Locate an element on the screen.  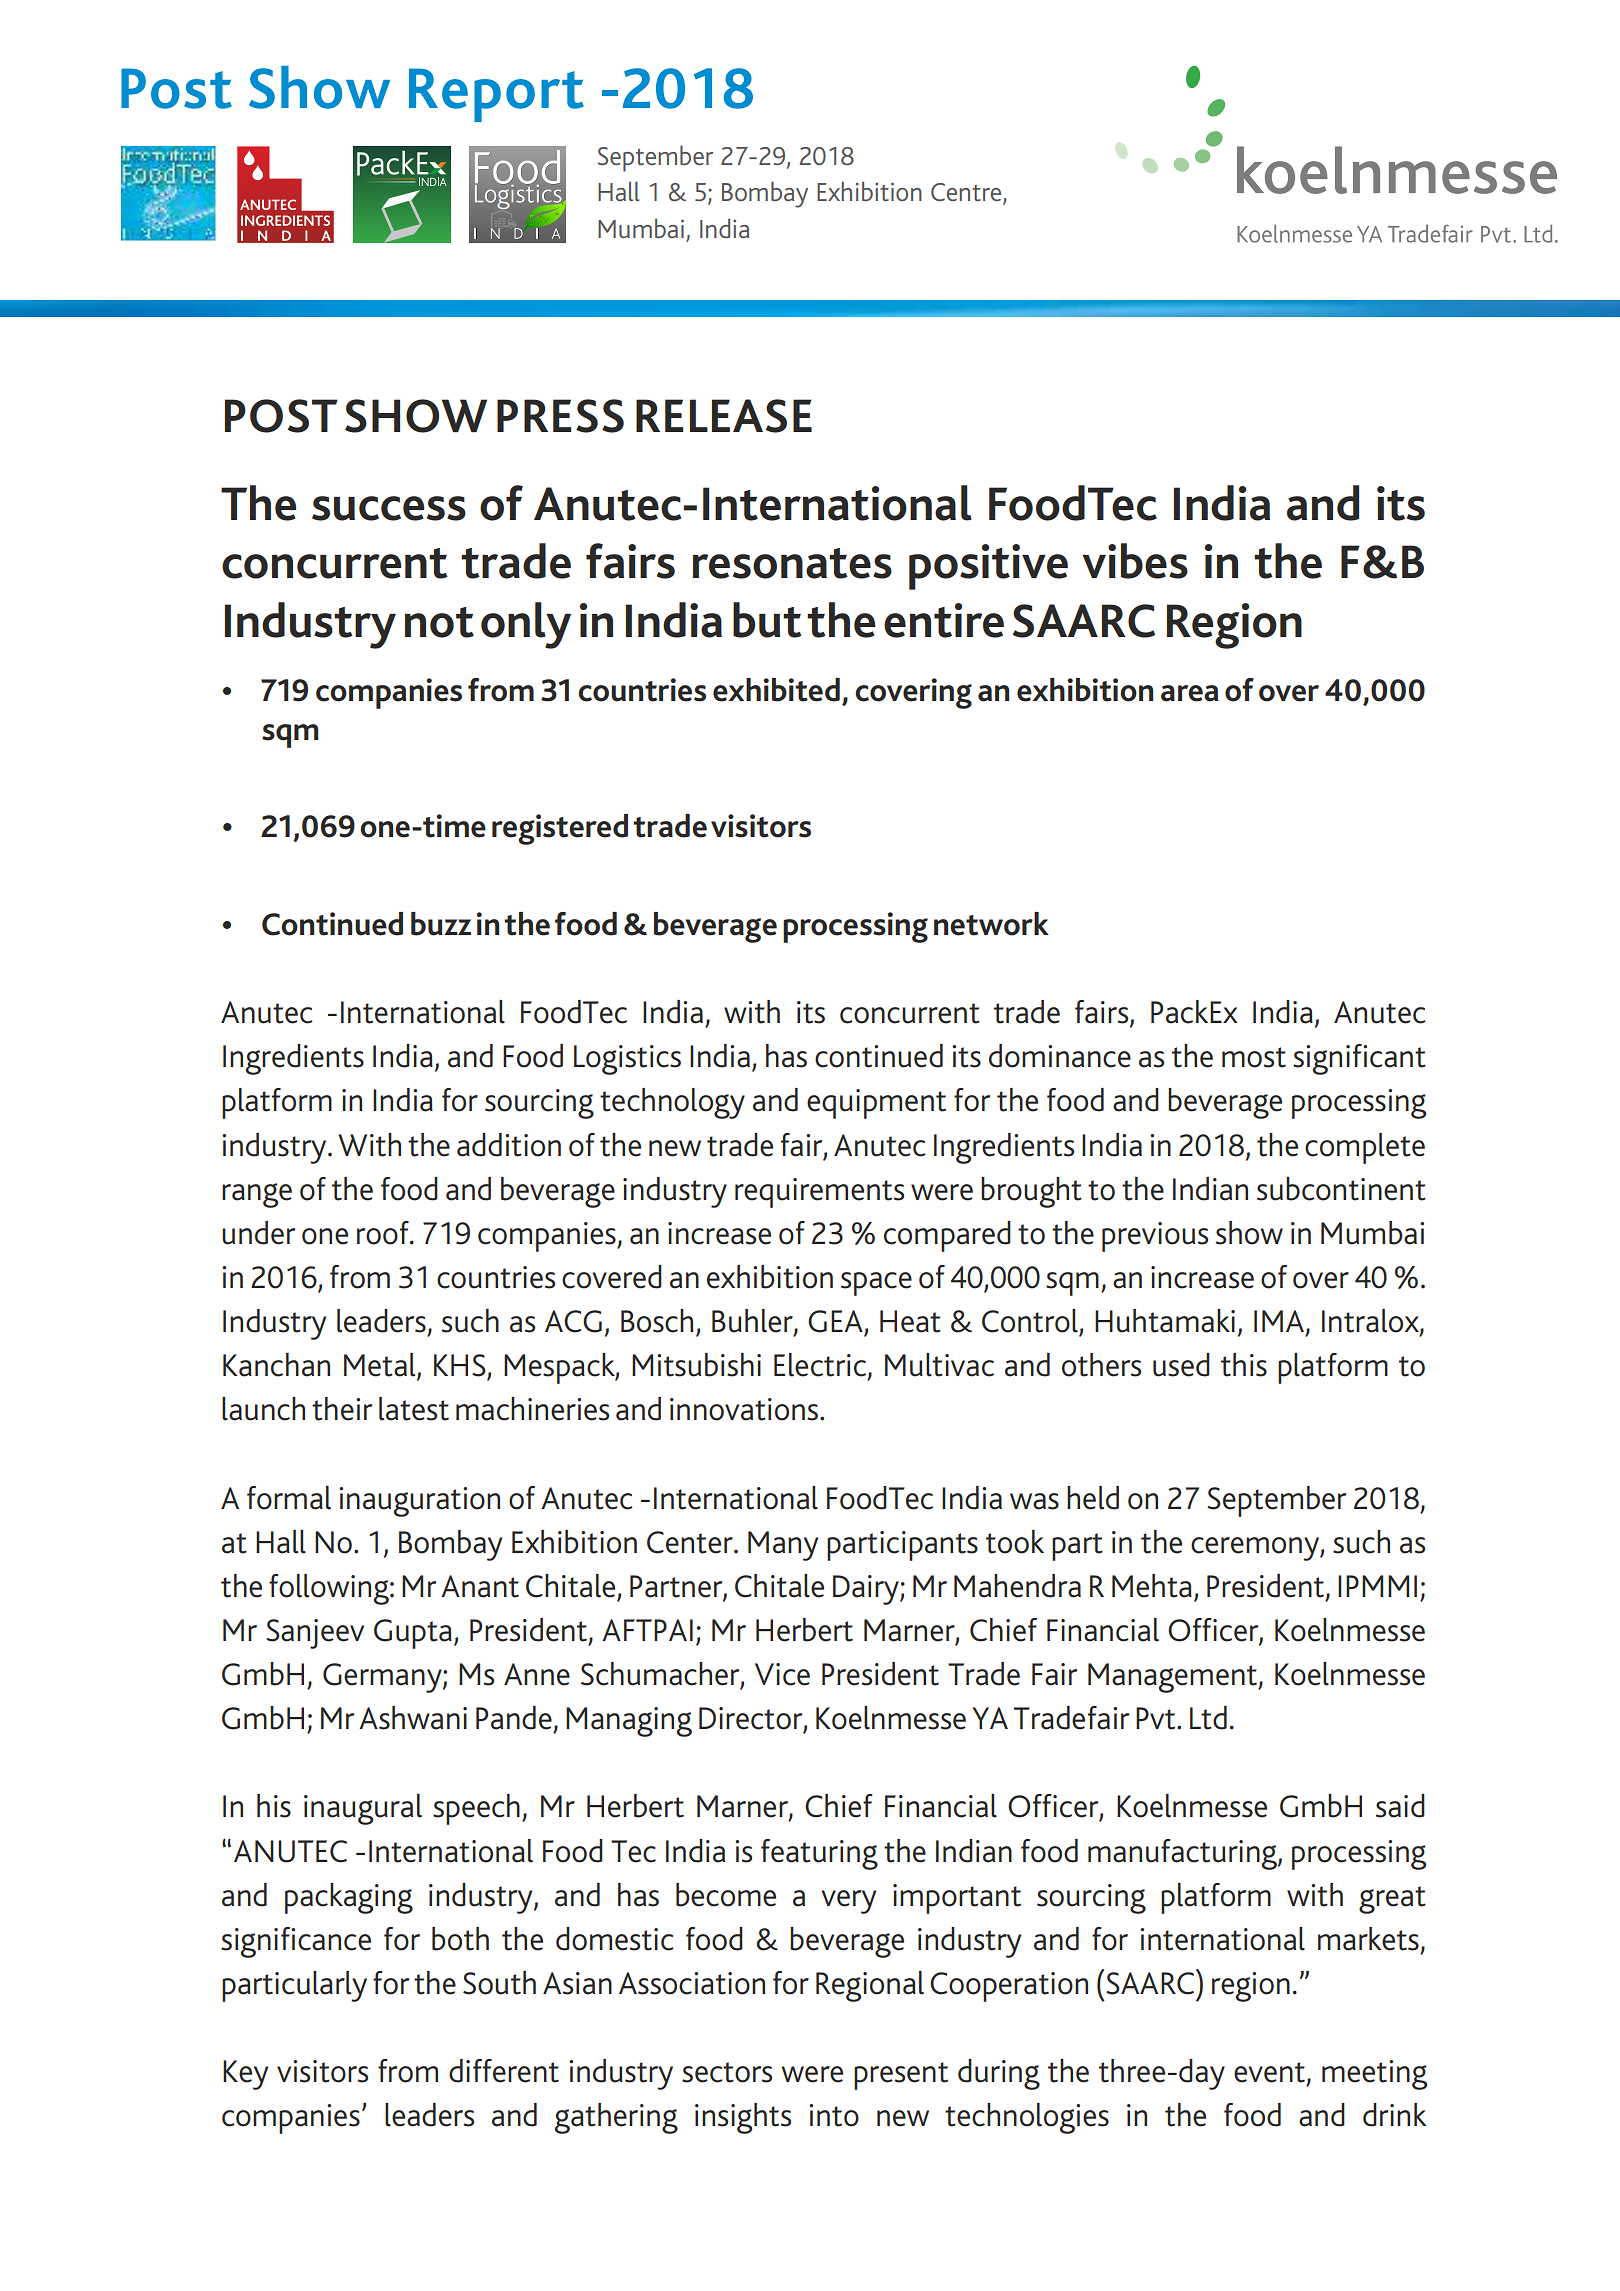
Centre is located at coordinates (967, 193).
